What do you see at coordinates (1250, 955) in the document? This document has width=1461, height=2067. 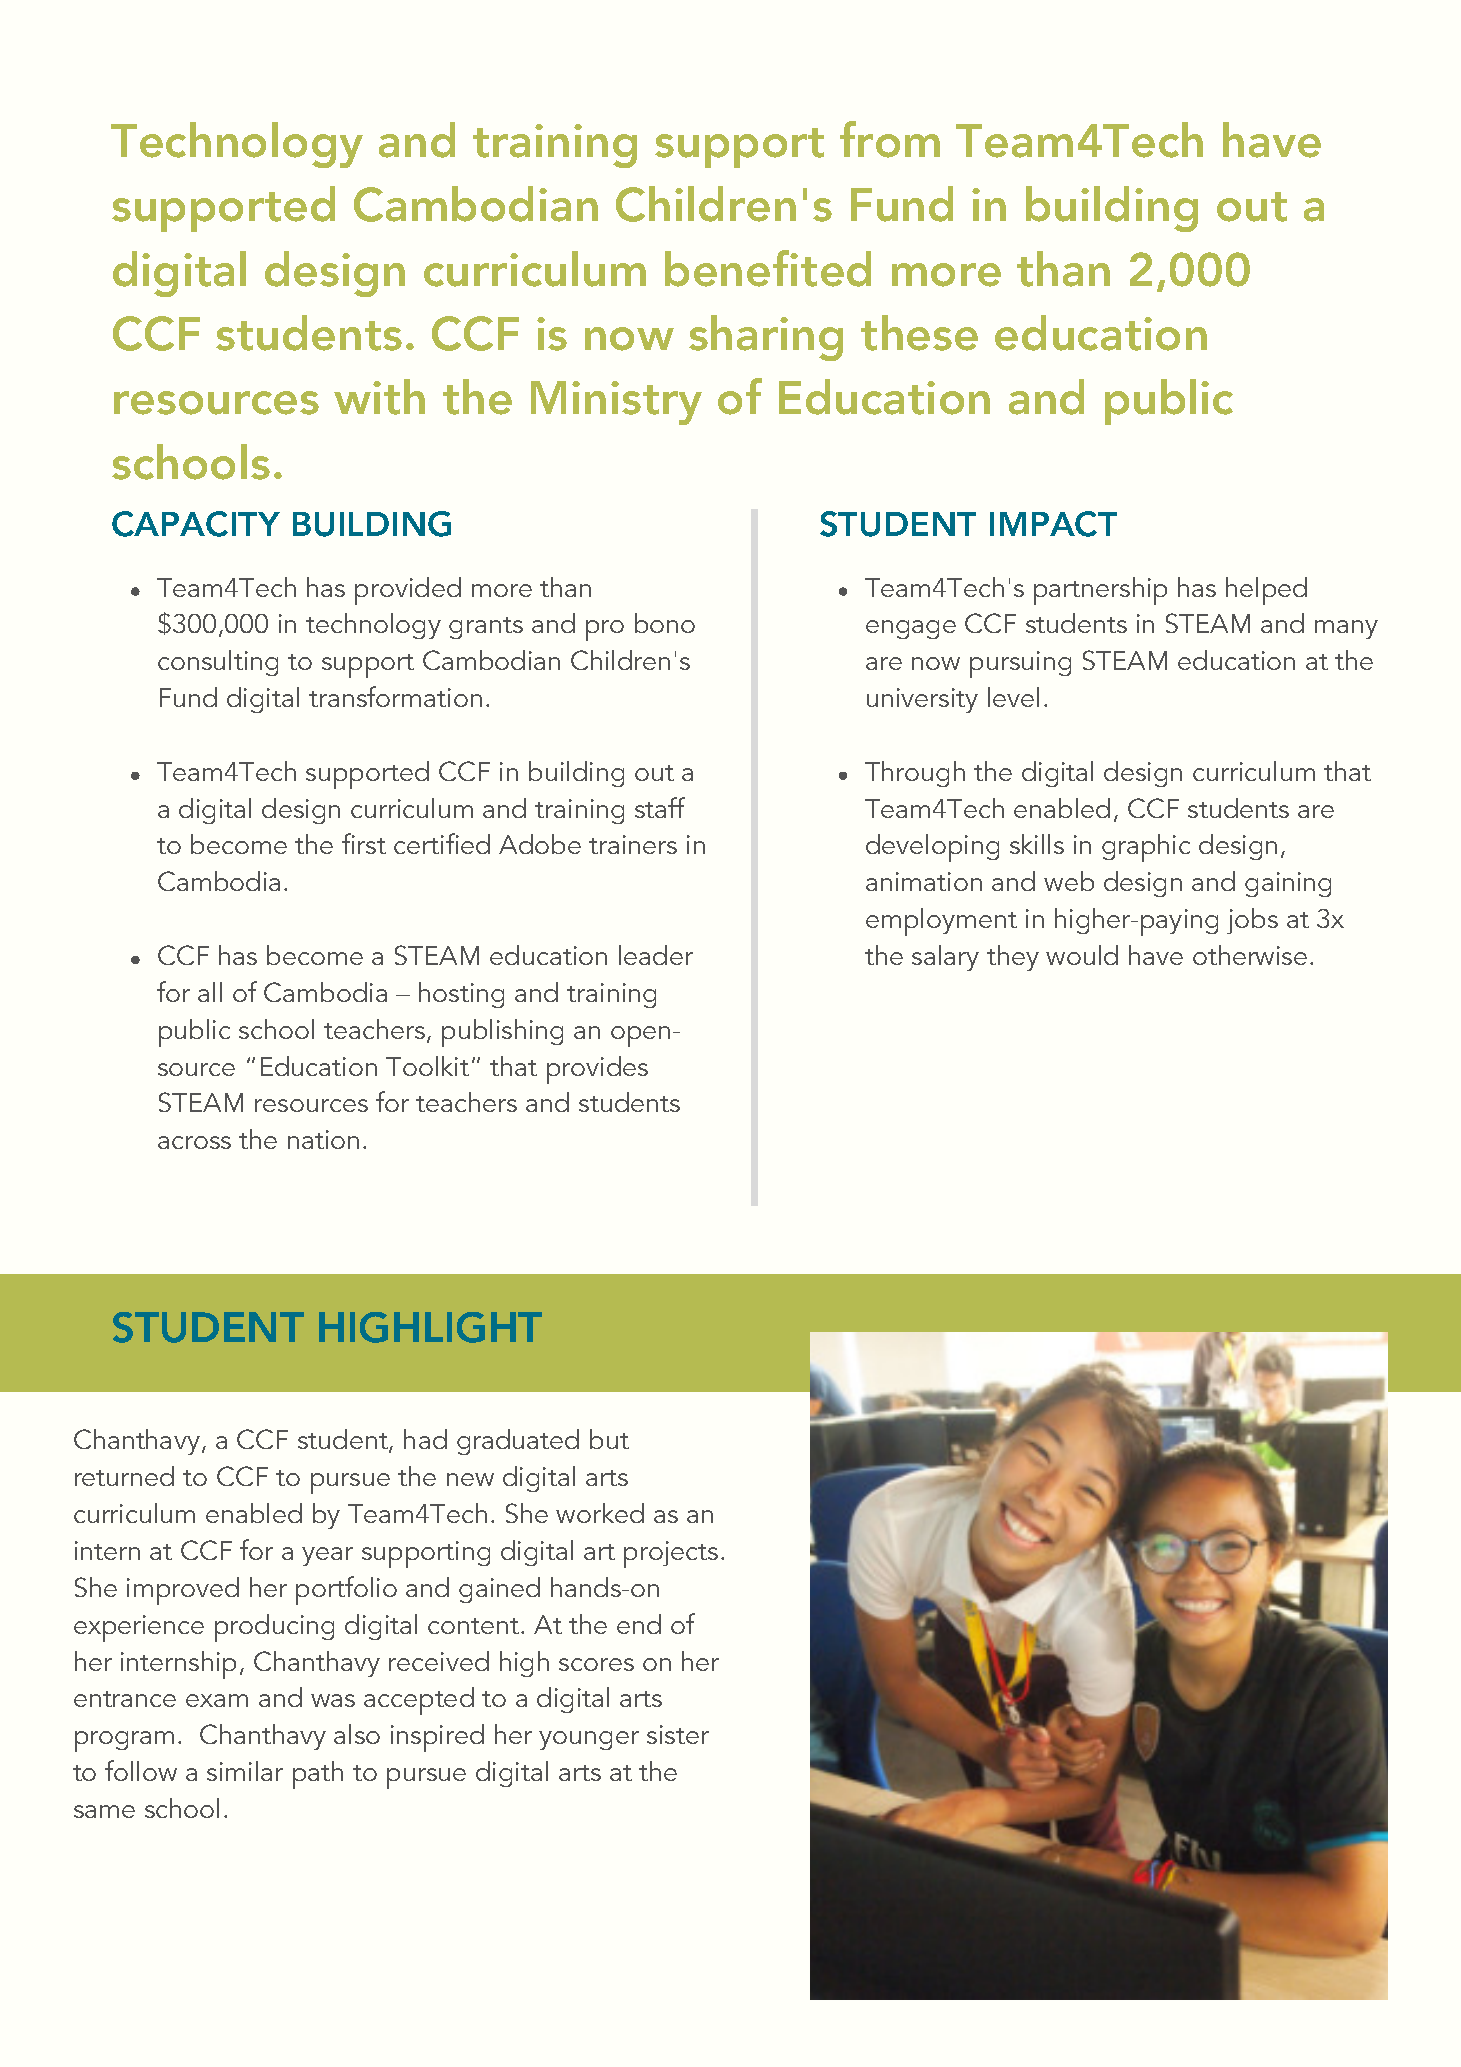 I see `otherwise` at bounding box center [1250, 955].
